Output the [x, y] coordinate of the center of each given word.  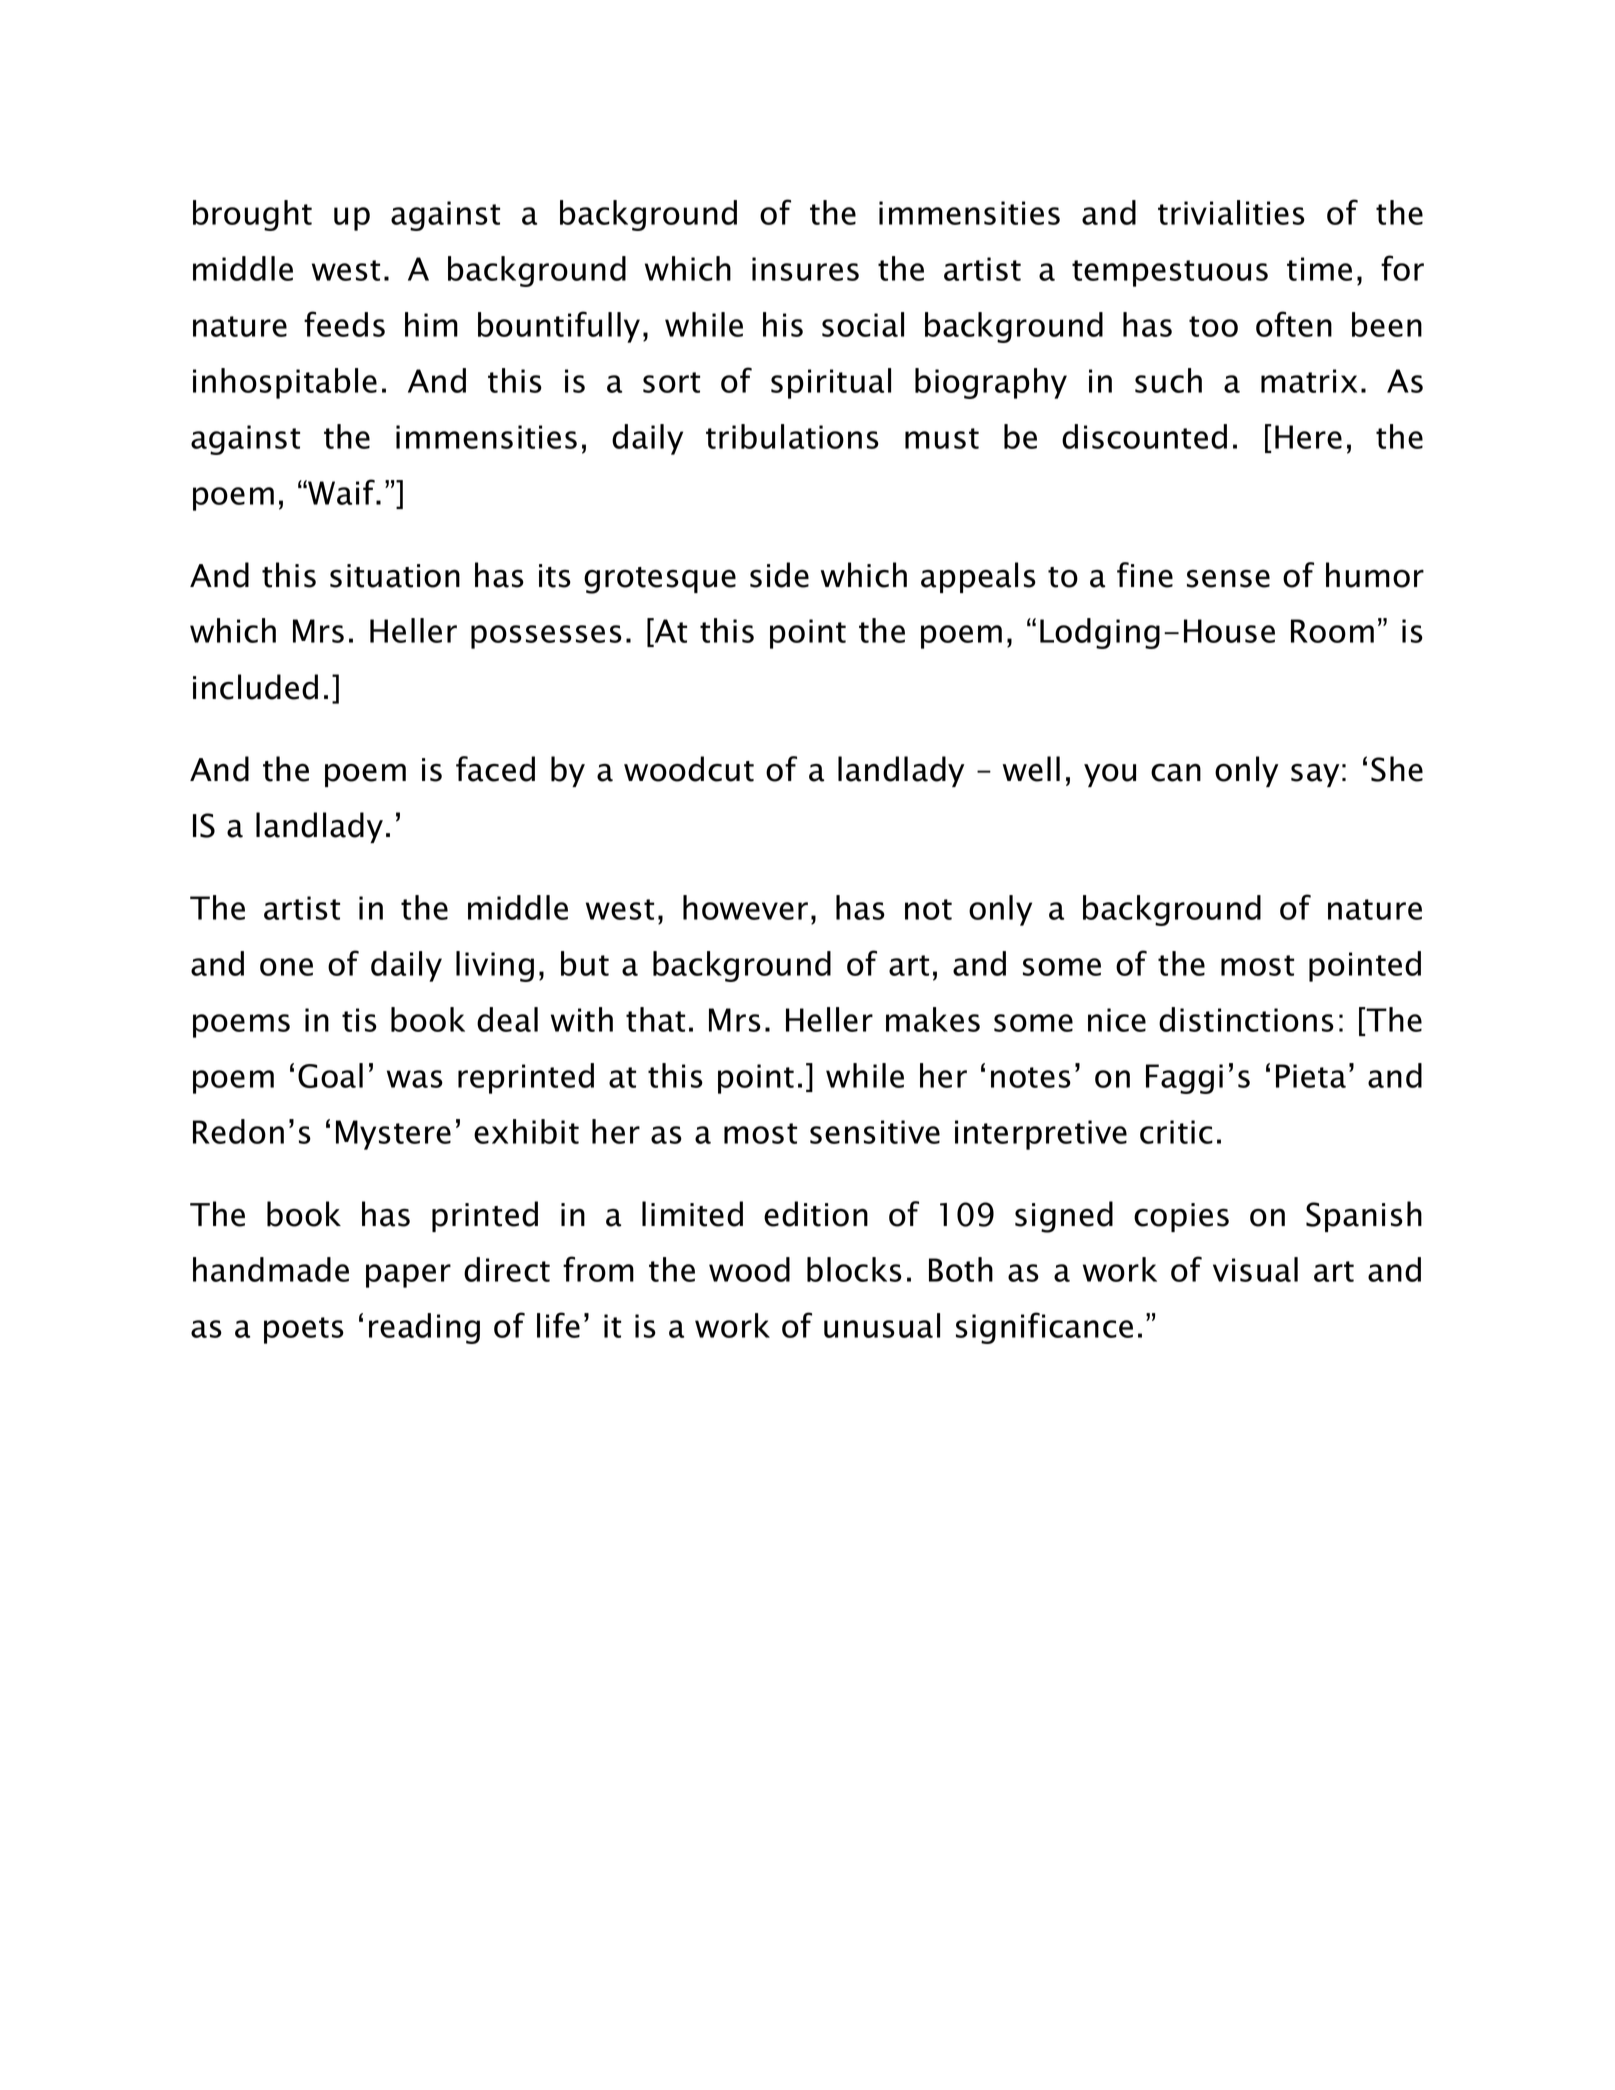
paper [408, 1276]
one [286, 967]
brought [252, 215]
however [745, 907]
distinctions [1246, 1019]
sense [1228, 578]
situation [395, 576]
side [779, 575]
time [1319, 269]
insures [805, 269]
